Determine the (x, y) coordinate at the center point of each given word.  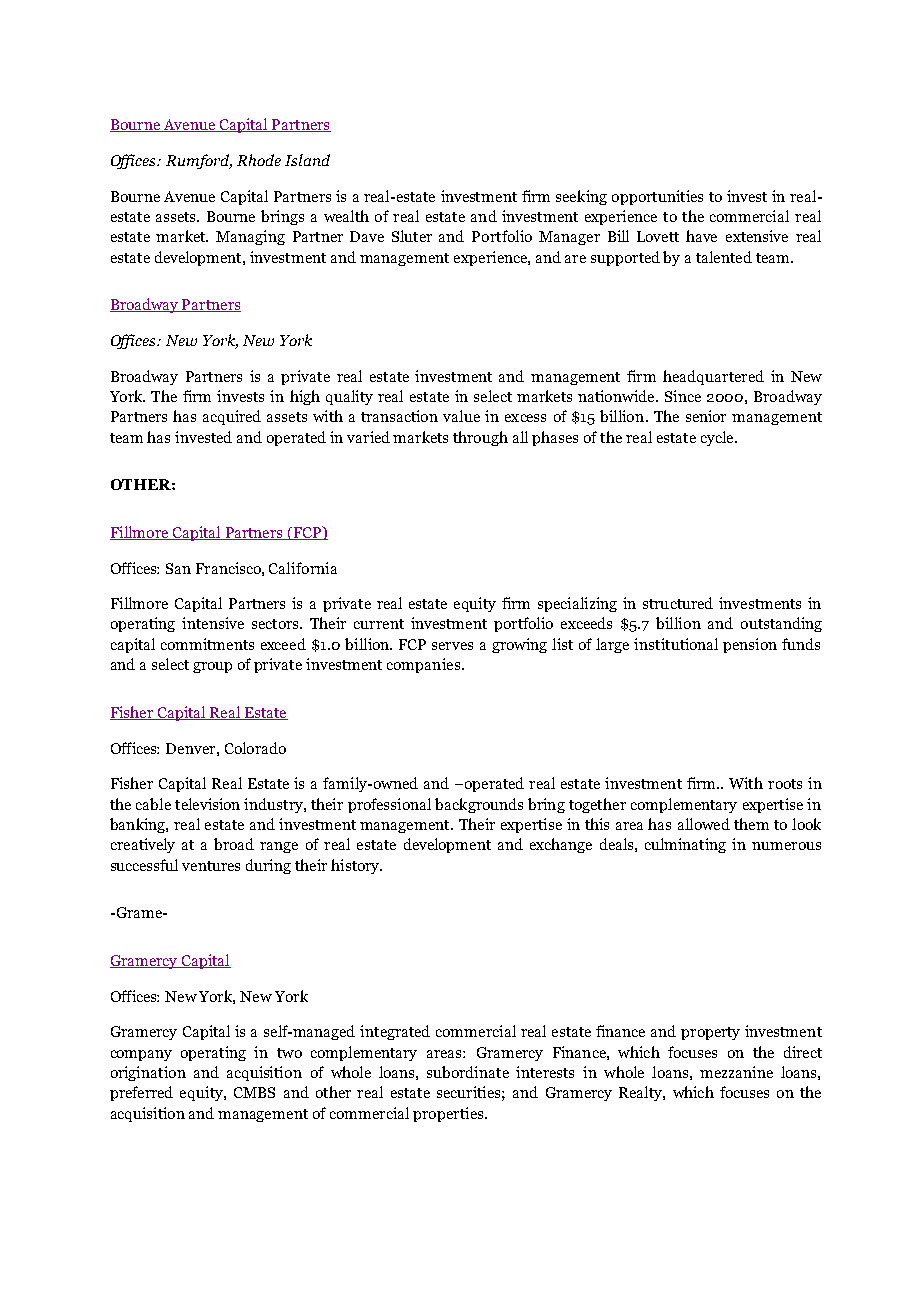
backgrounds (479, 805)
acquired (232, 417)
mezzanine (736, 1072)
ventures (211, 866)
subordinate (468, 1072)
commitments (207, 644)
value (461, 416)
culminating (685, 845)
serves (452, 646)
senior (706, 416)
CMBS (254, 1092)
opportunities (657, 197)
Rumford (199, 161)
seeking (581, 197)
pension (750, 645)
